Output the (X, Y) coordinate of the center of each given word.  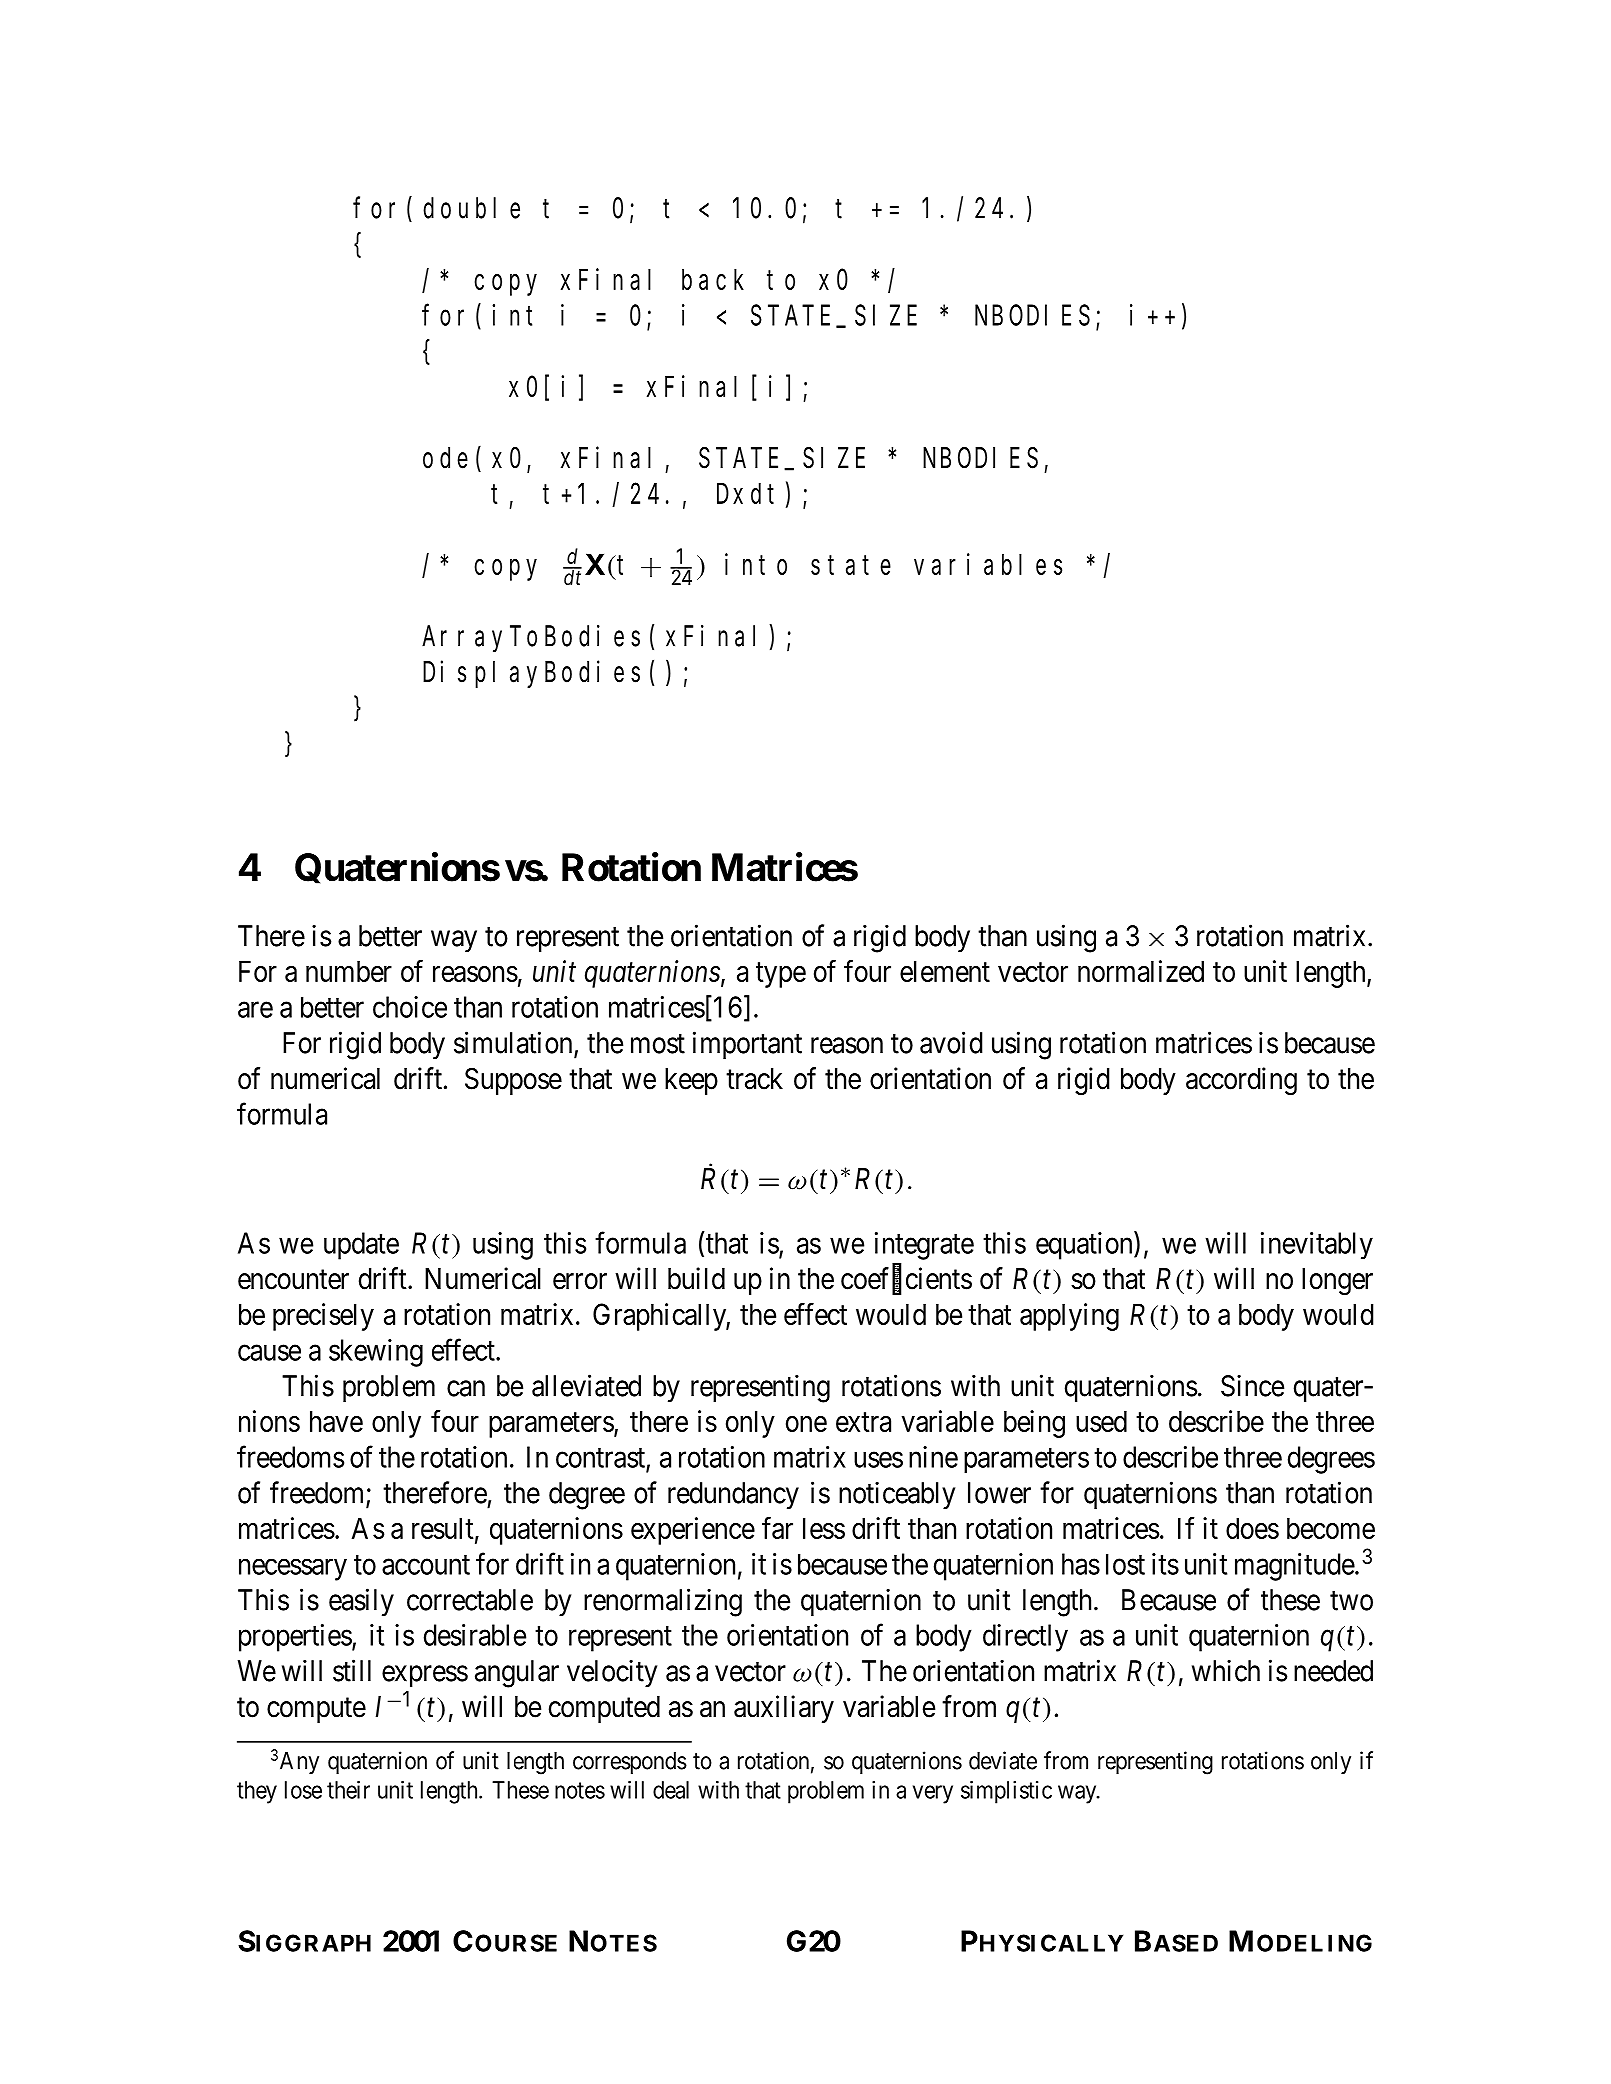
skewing (376, 1353)
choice (410, 1007)
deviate (1003, 1760)
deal (671, 1790)
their (348, 1790)
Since (1252, 1385)
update (361, 1246)
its (1165, 1564)
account (426, 1565)
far (777, 1528)
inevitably (1317, 1245)
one (806, 1424)
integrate (924, 1246)
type (781, 975)
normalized (1141, 971)
